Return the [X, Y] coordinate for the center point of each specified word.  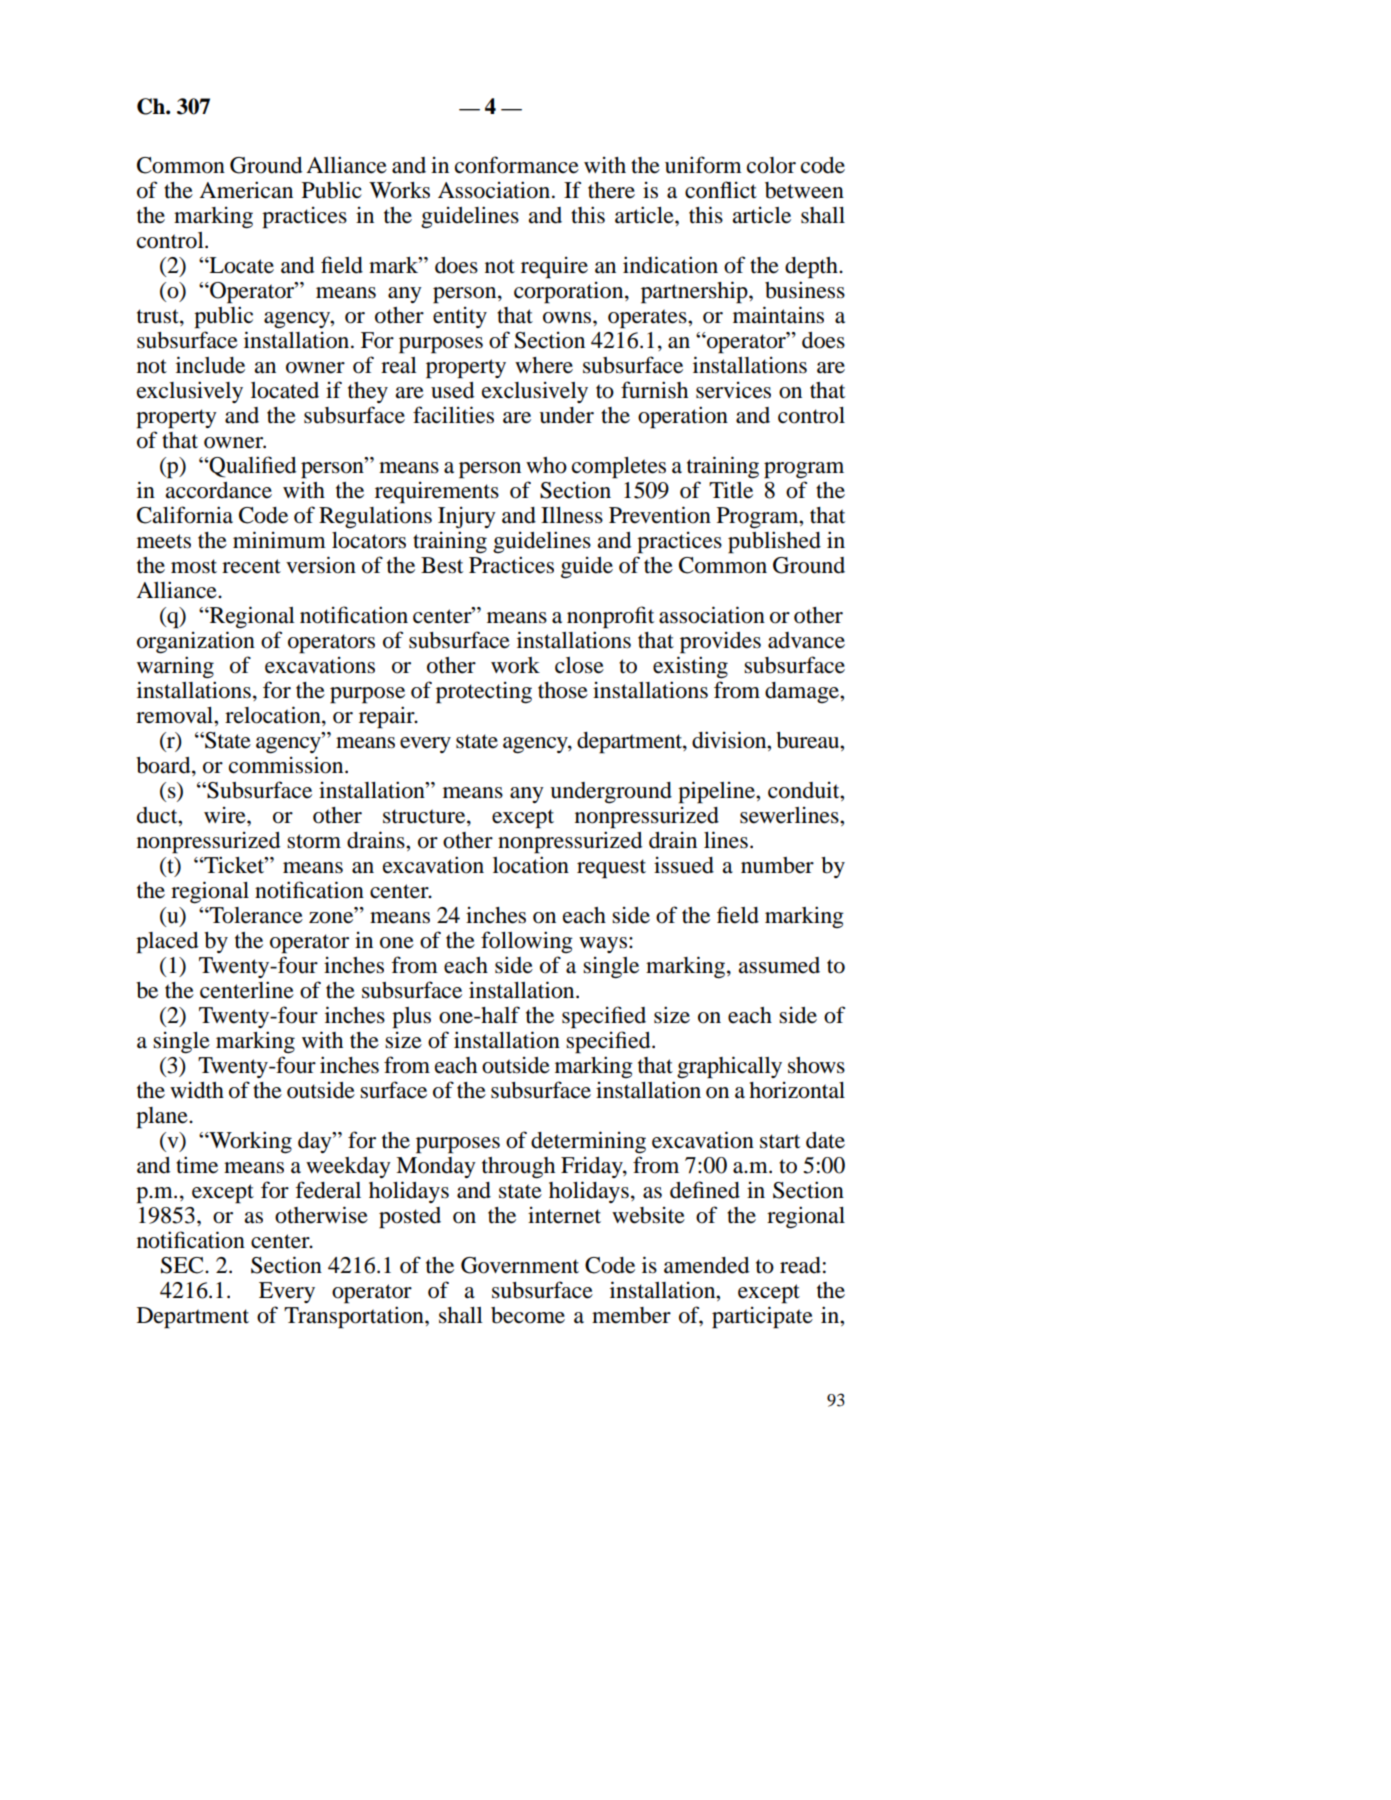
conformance [517, 165]
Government [520, 1265]
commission [287, 765]
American [246, 190]
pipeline [717, 792]
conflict [721, 190]
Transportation [355, 1317]
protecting [484, 693]
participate [762, 1317]
